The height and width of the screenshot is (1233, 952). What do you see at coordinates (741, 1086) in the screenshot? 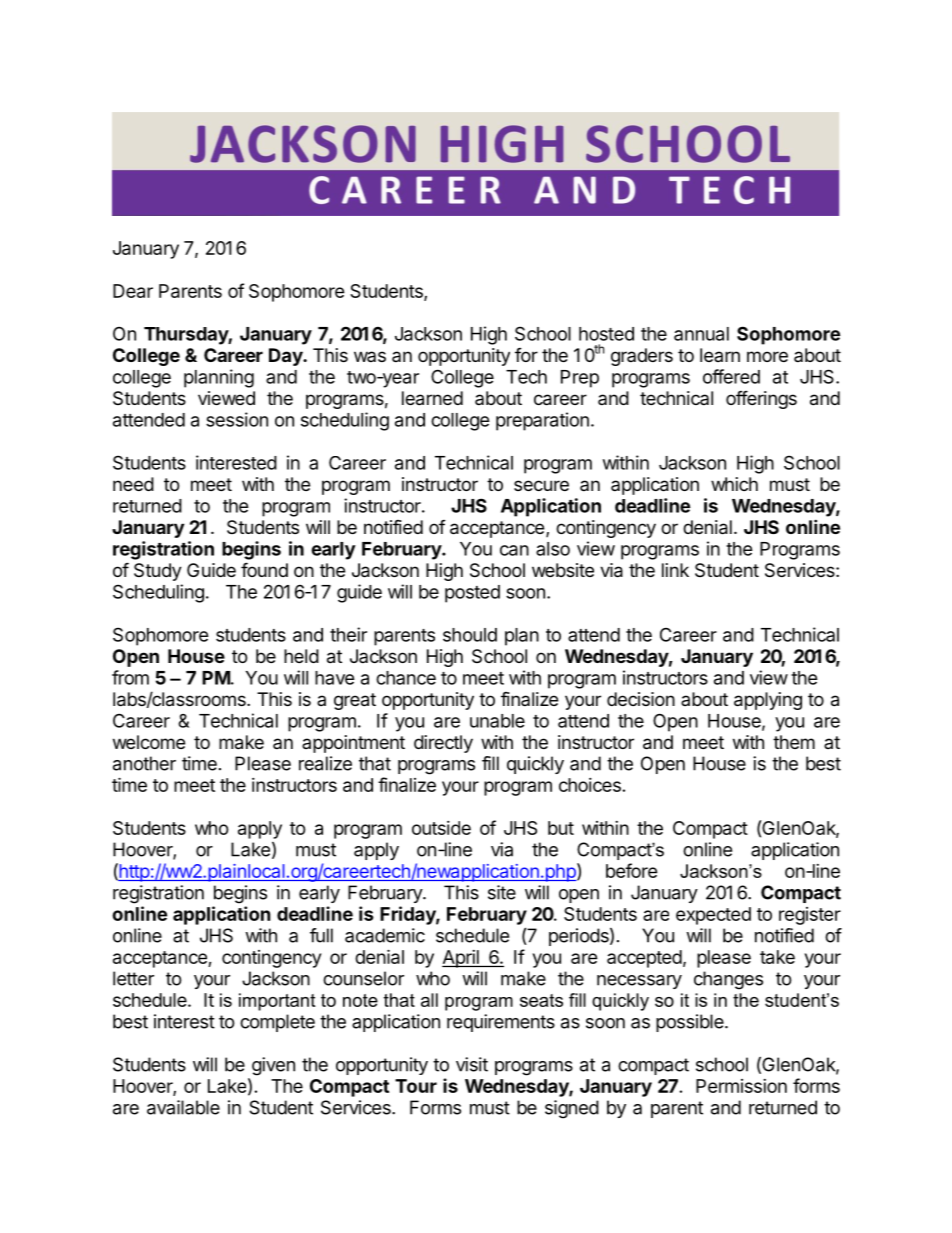
I see `Permission` at bounding box center [741, 1086].
